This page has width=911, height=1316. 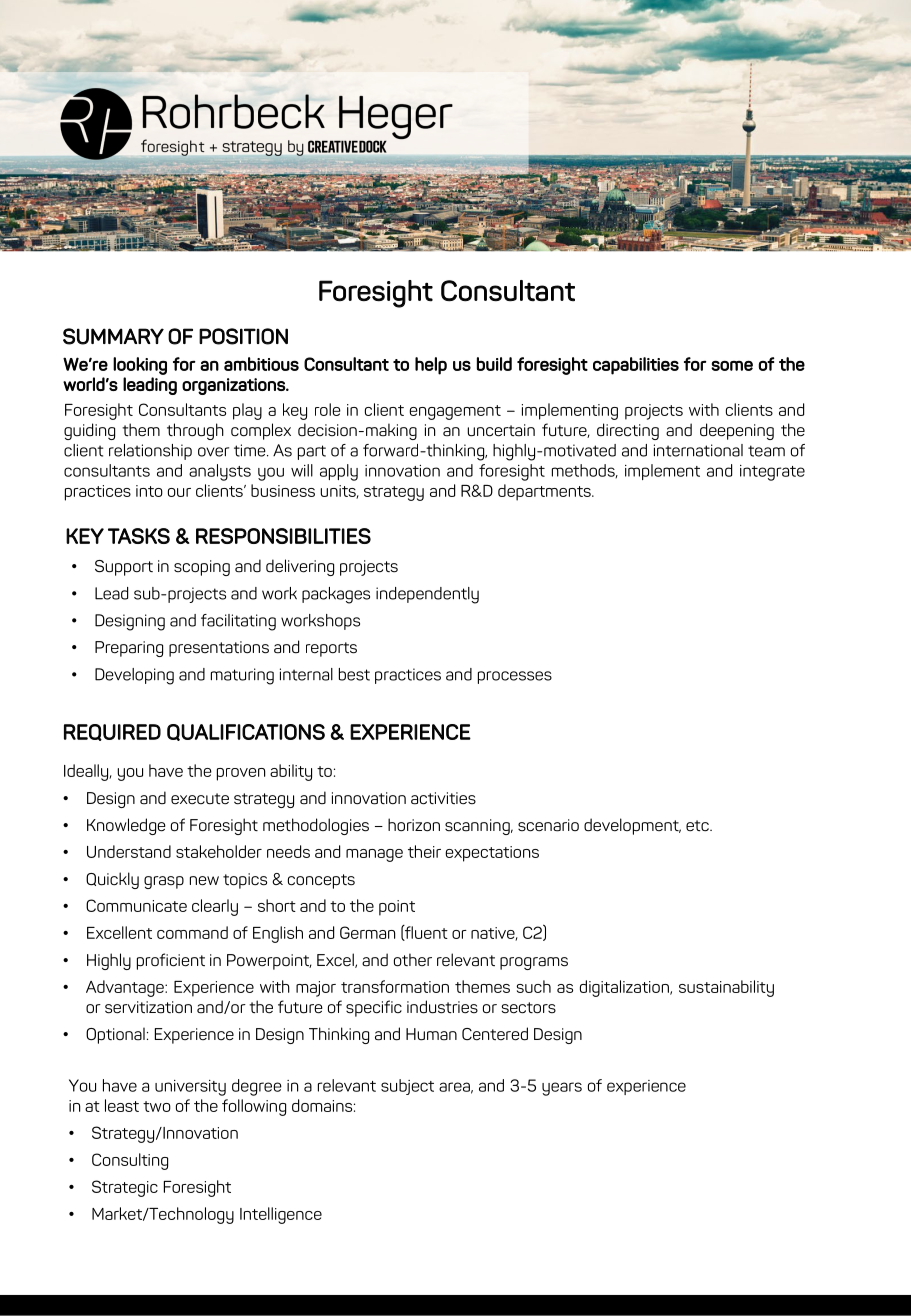 I want to click on grasp, so click(x=164, y=882).
